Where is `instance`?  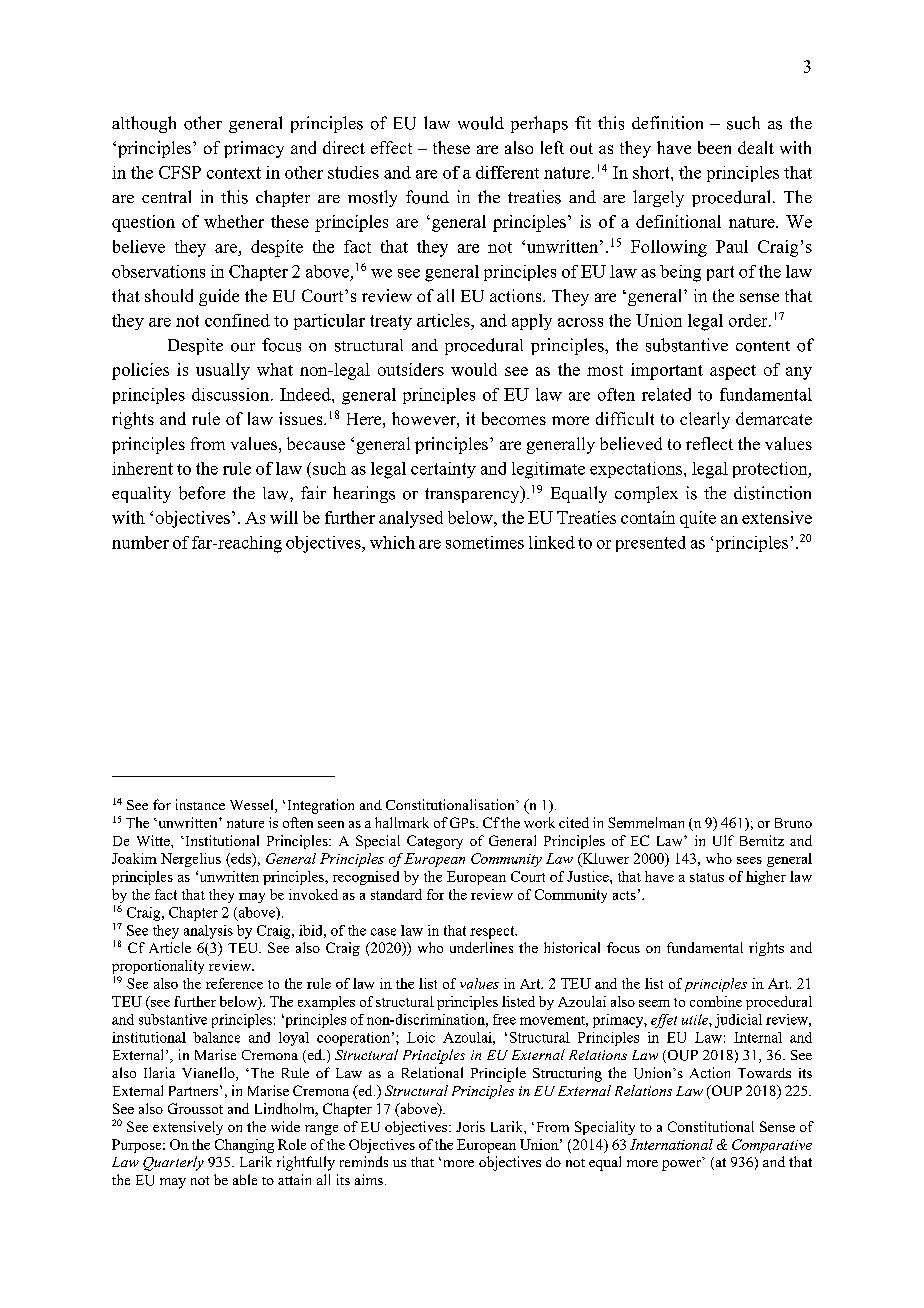
instance is located at coordinates (200, 804).
